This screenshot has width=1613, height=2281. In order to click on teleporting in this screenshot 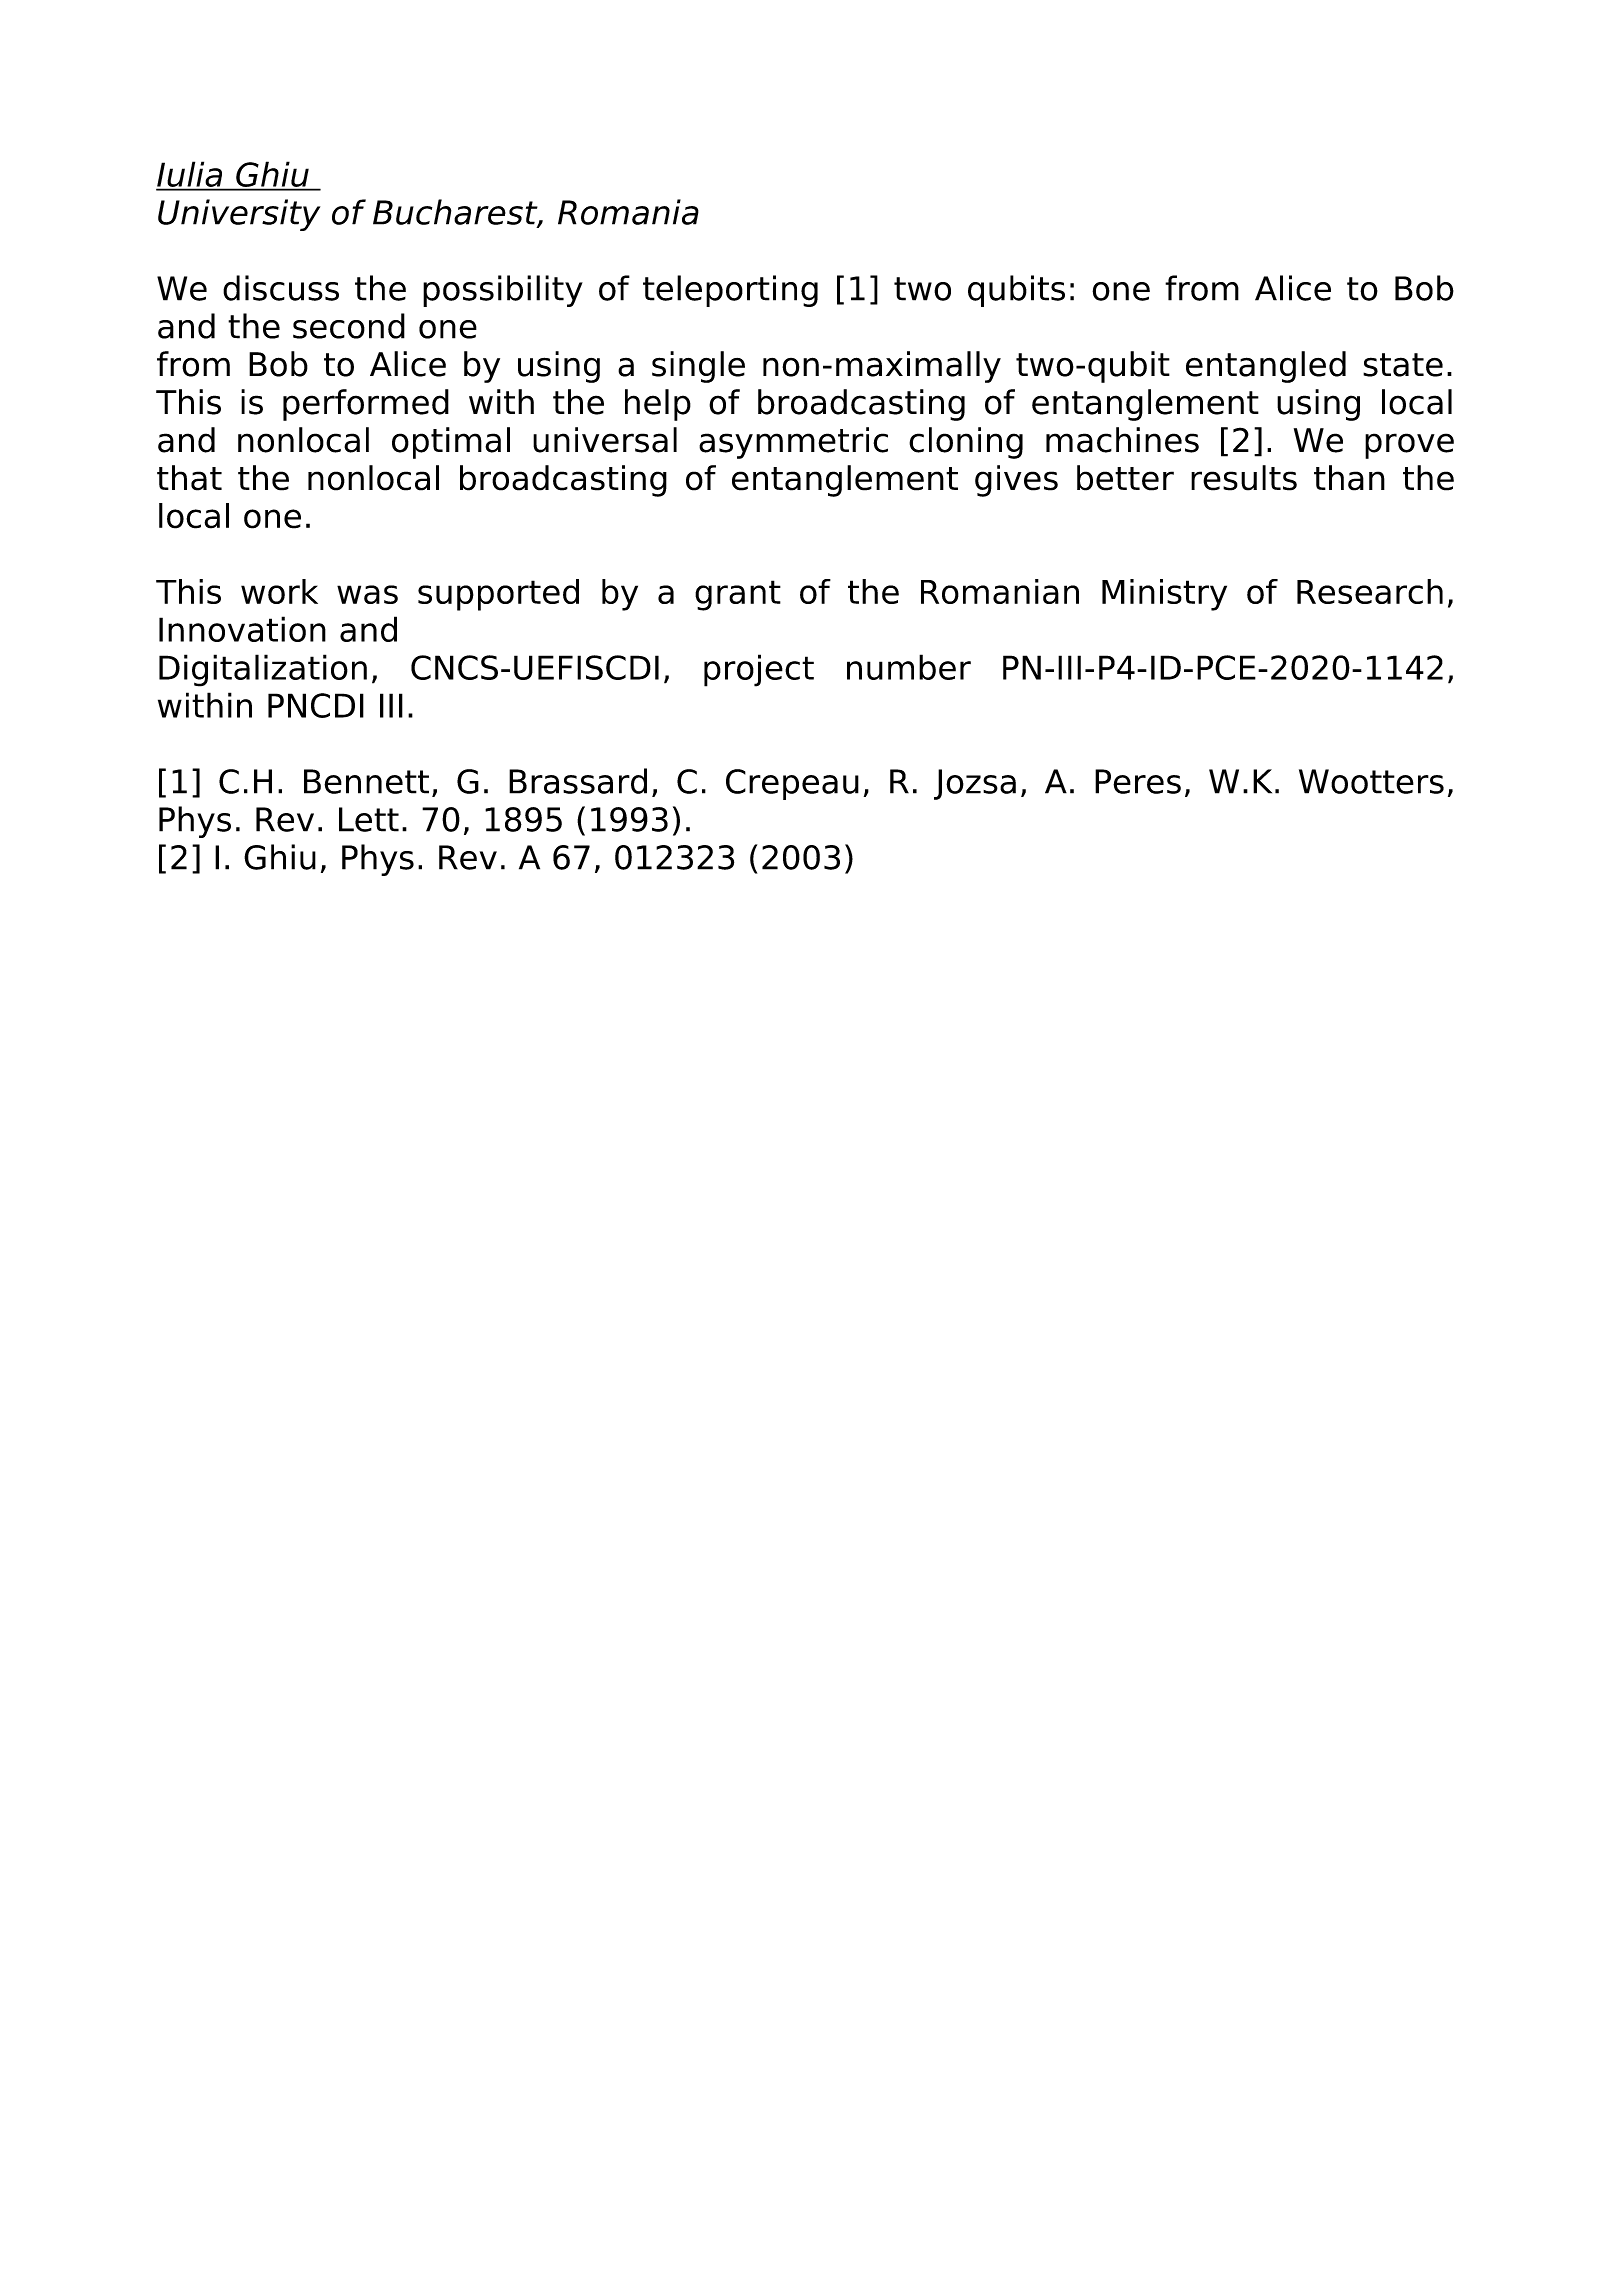, I will do `click(730, 291)`.
